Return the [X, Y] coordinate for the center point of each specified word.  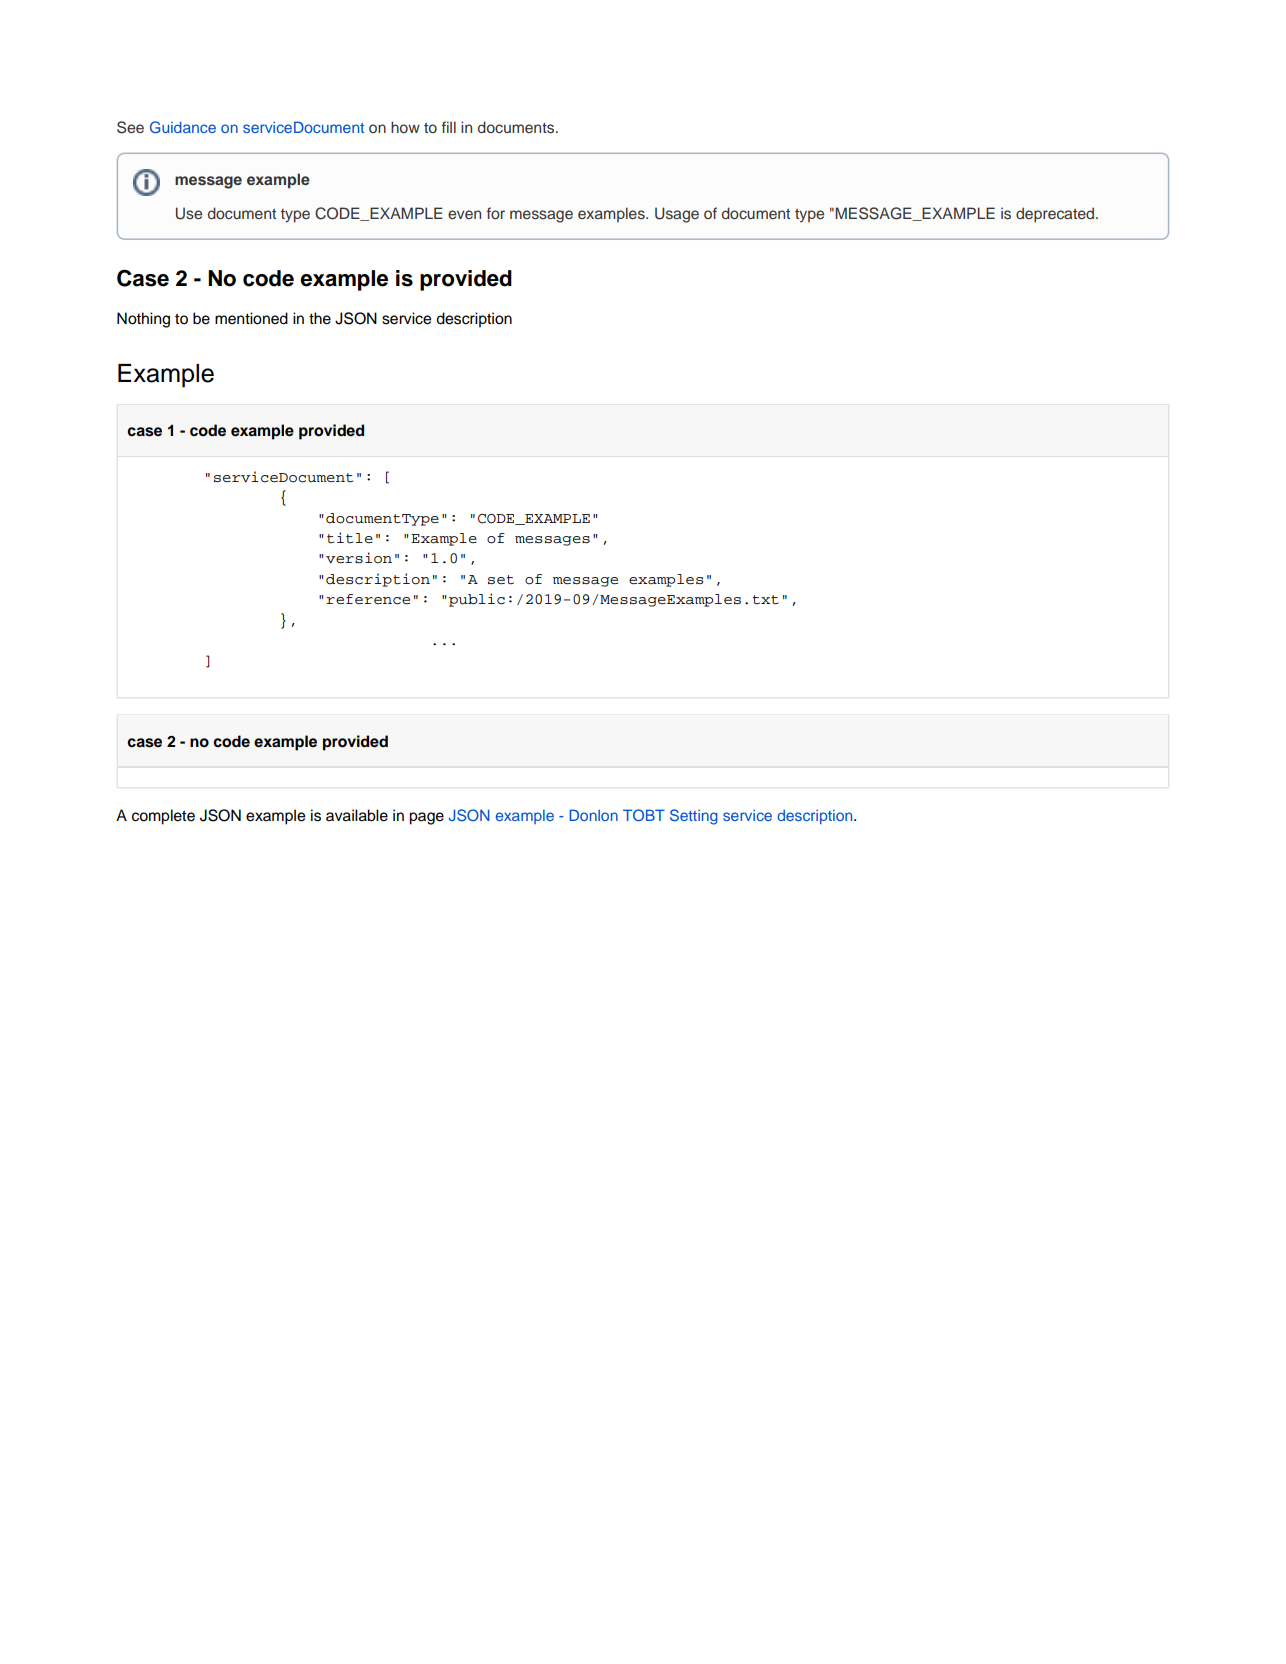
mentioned [251, 318]
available [357, 815]
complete [163, 817]
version [359, 558]
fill [449, 127]
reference [368, 599]
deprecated [1056, 215]
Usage [677, 215]
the [320, 318]
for [496, 213]
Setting [694, 817]
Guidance [183, 127]
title [350, 538]
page [426, 818]
